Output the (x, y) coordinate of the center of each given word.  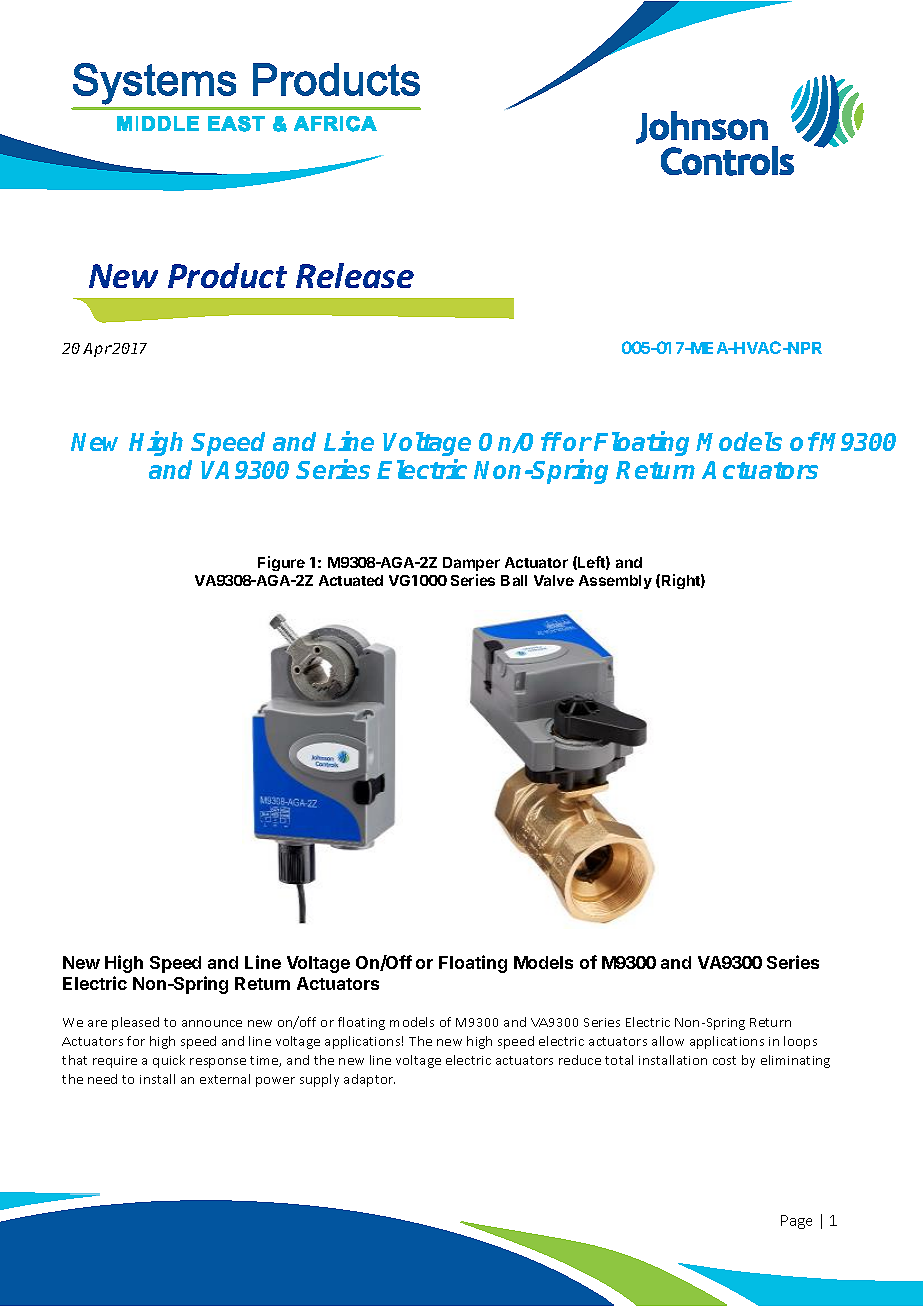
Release (355, 275)
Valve (554, 580)
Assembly (615, 582)
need (102, 1079)
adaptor (369, 1080)
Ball (514, 580)
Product (227, 275)
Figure (281, 563)
